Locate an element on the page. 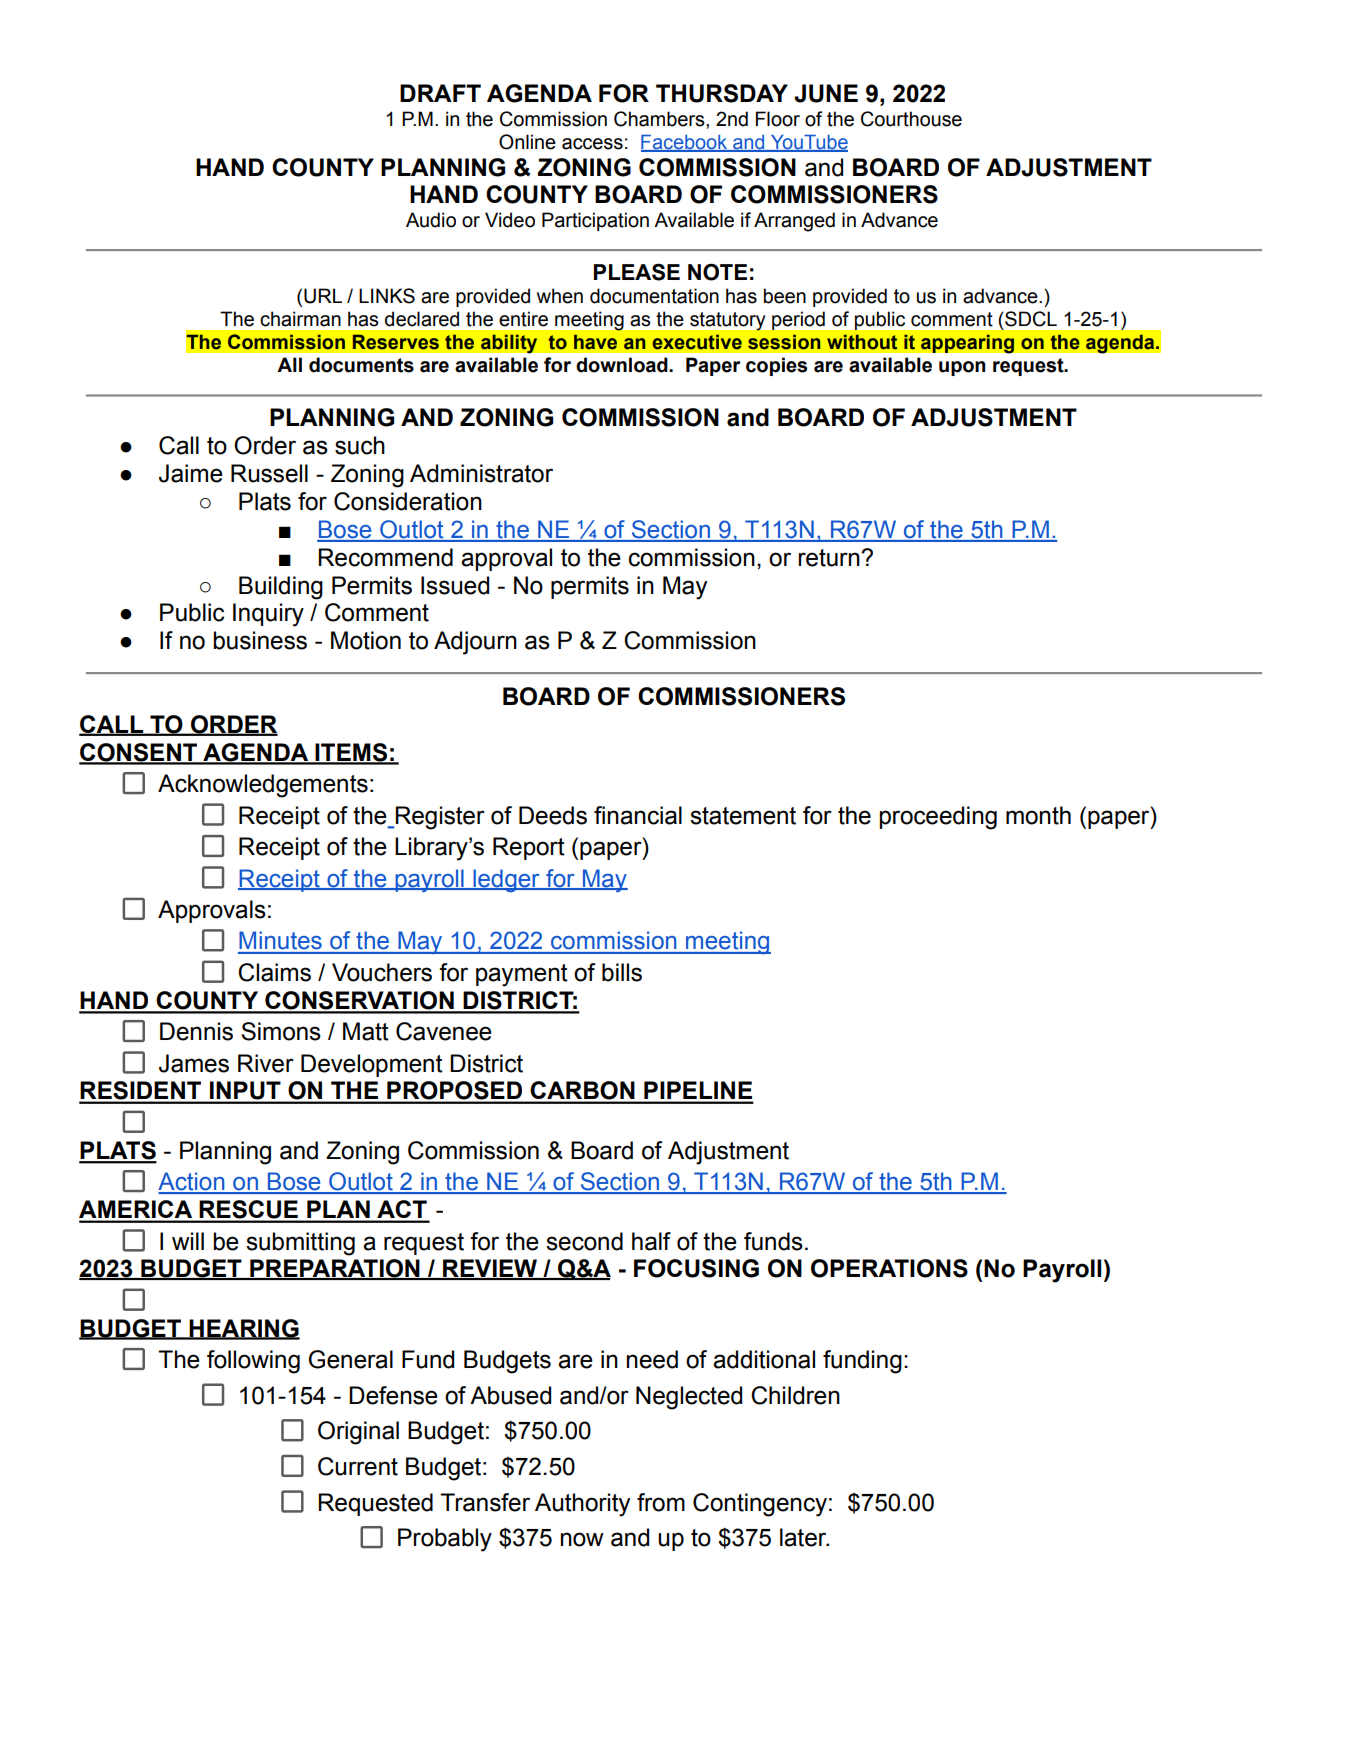 Image resolution: width=1348 pixels, height=1745 pixels. Courthouse is located at coordinates (911, 119).
